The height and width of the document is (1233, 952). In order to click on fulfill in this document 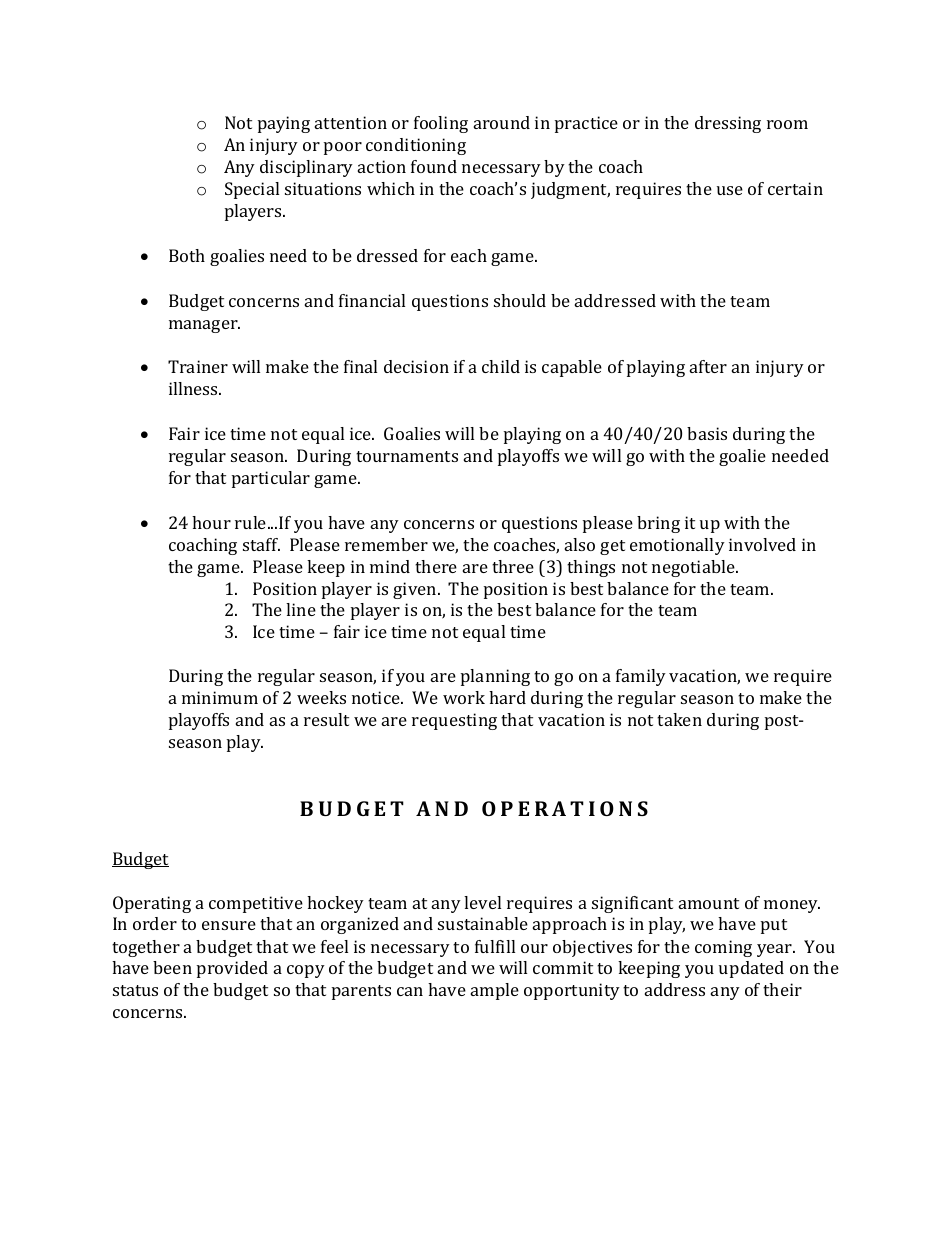, I will do `click(495, 946)`.
